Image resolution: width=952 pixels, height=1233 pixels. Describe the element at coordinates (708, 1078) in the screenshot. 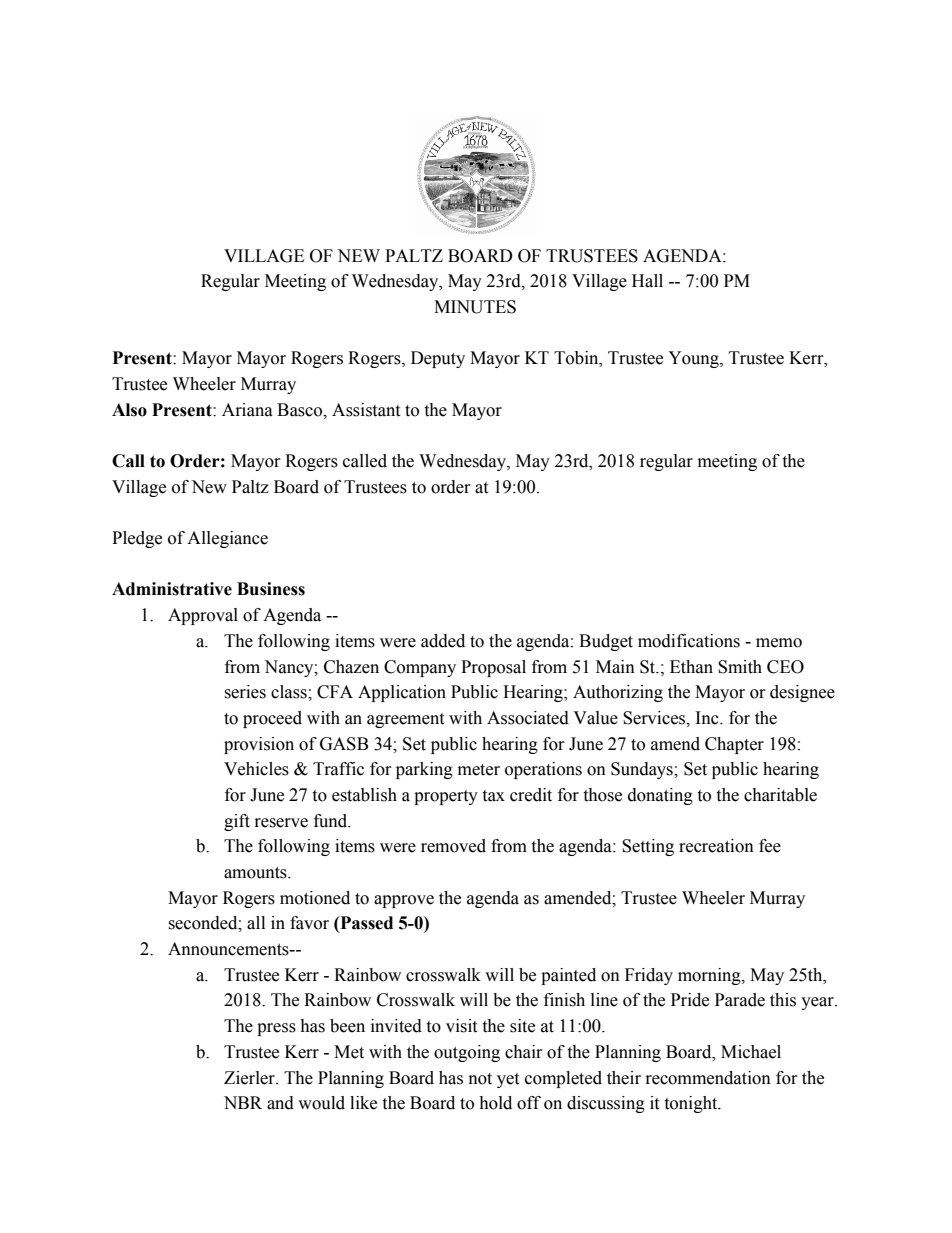

I see `recommendation` at that location.
